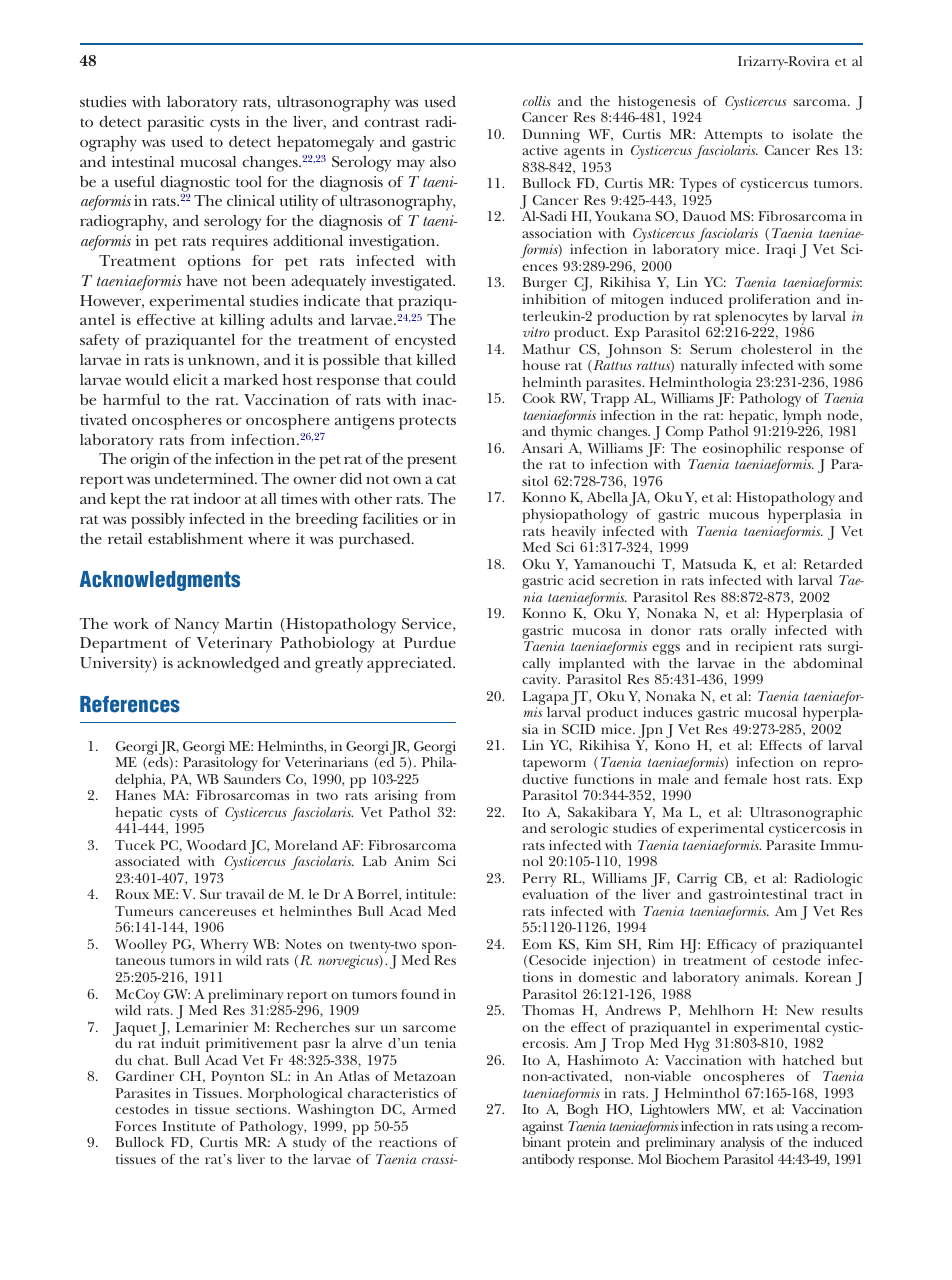 This page has width=952, height=1280. Describe the element at coordinates (443, 161) in the page. I see `also` at that location.
